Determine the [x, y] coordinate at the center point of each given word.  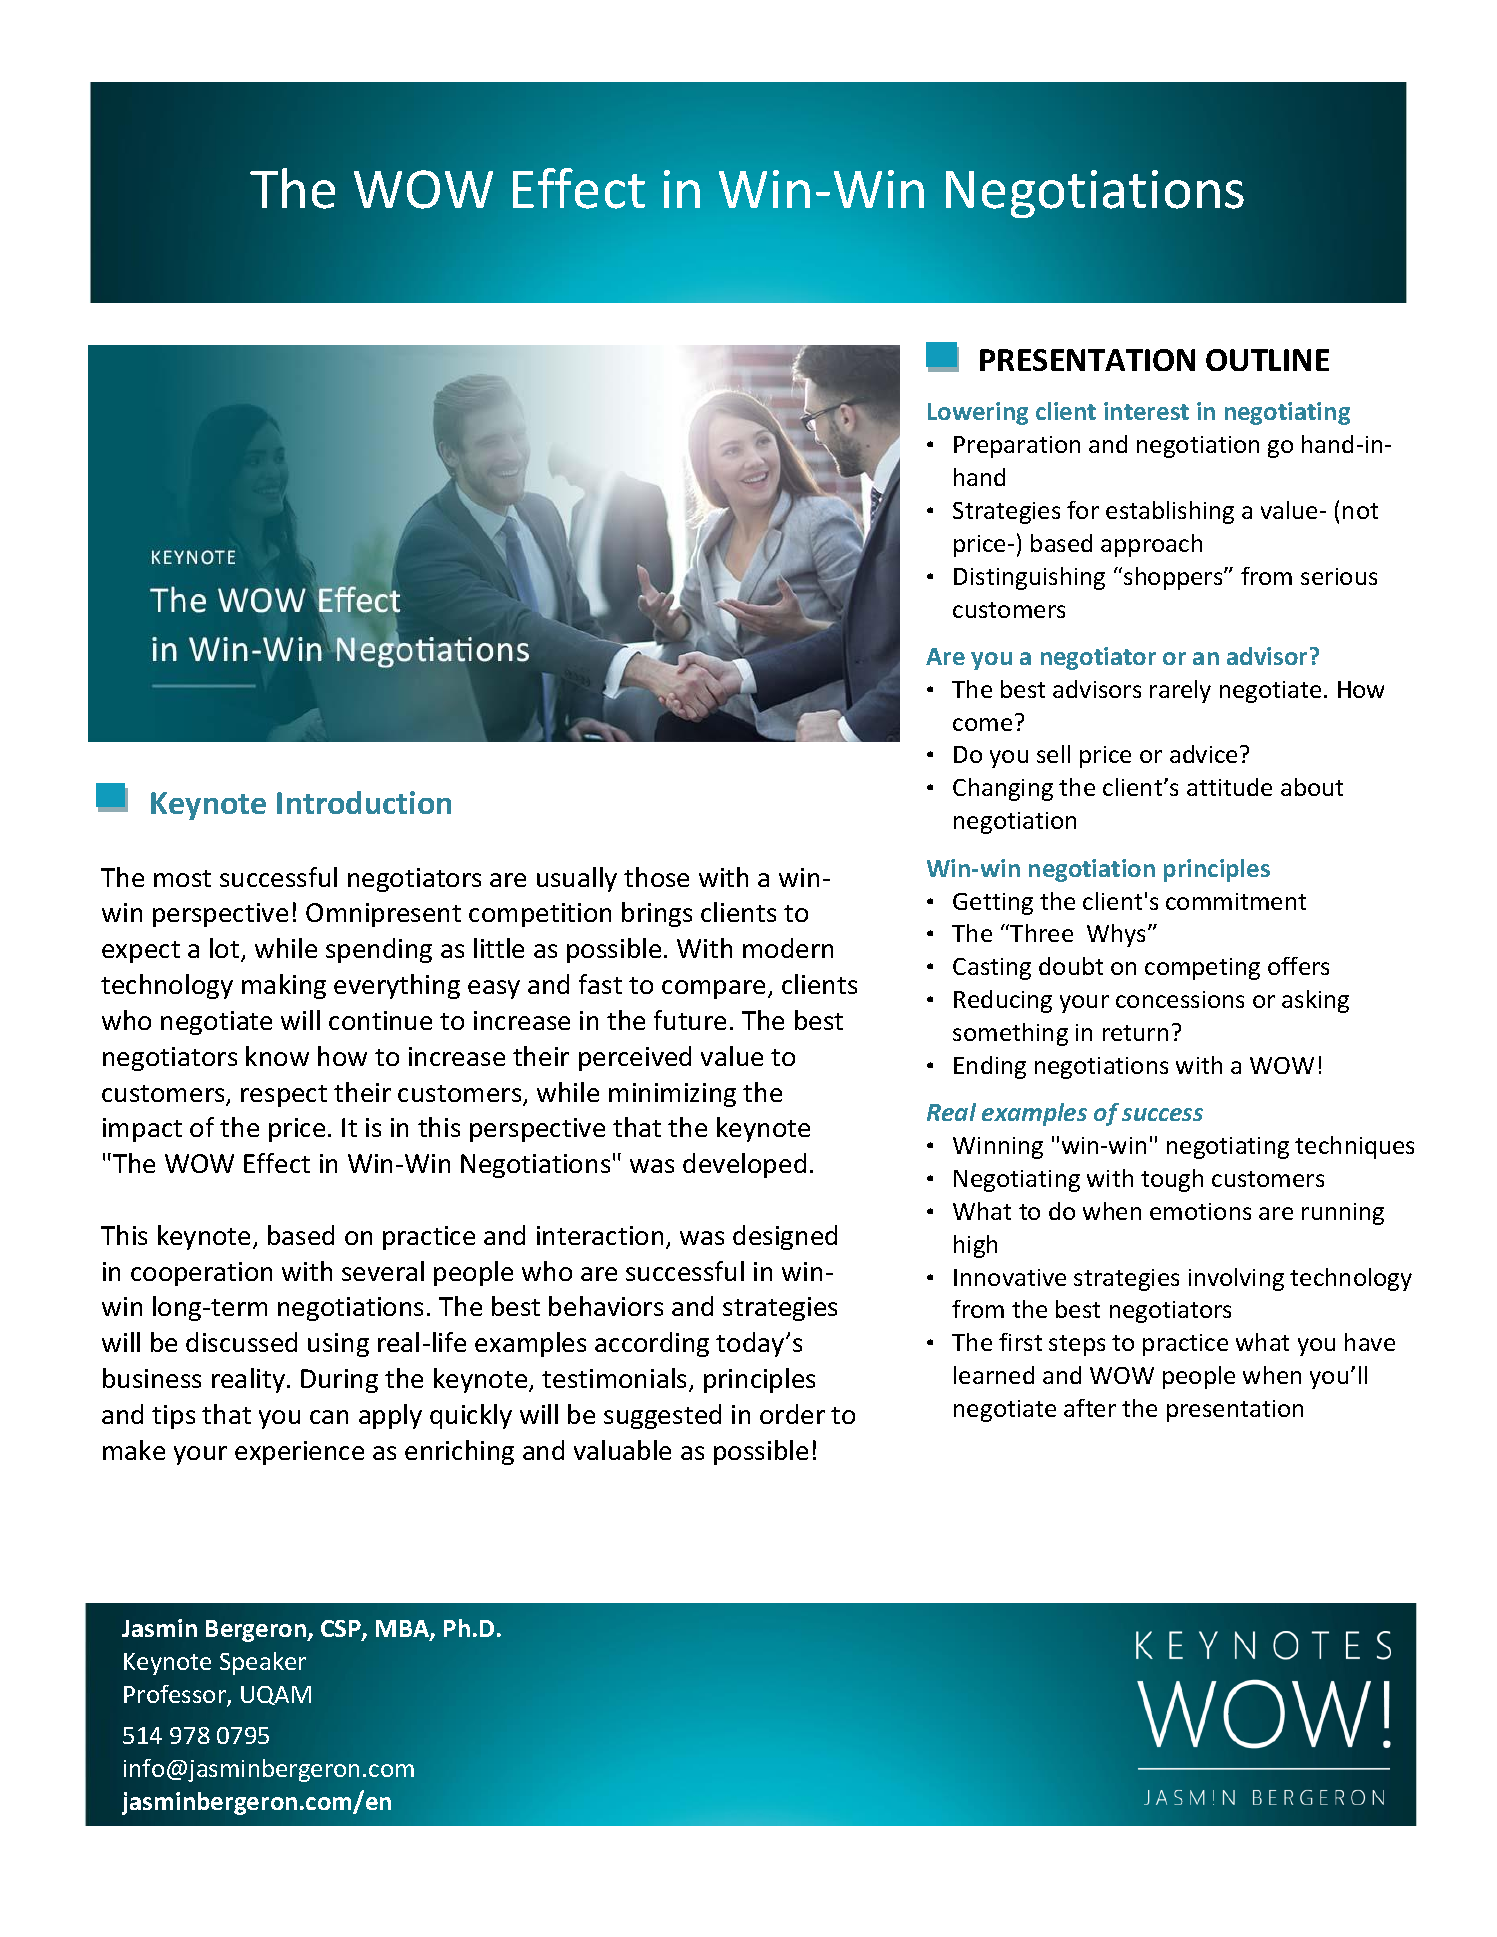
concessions [1180, 999]
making [284, 986]
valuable [622, 1450]
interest [1146, 411]
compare [713, 989]
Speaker [263, 1663]
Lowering [978, 413]
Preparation [1017, 447]
